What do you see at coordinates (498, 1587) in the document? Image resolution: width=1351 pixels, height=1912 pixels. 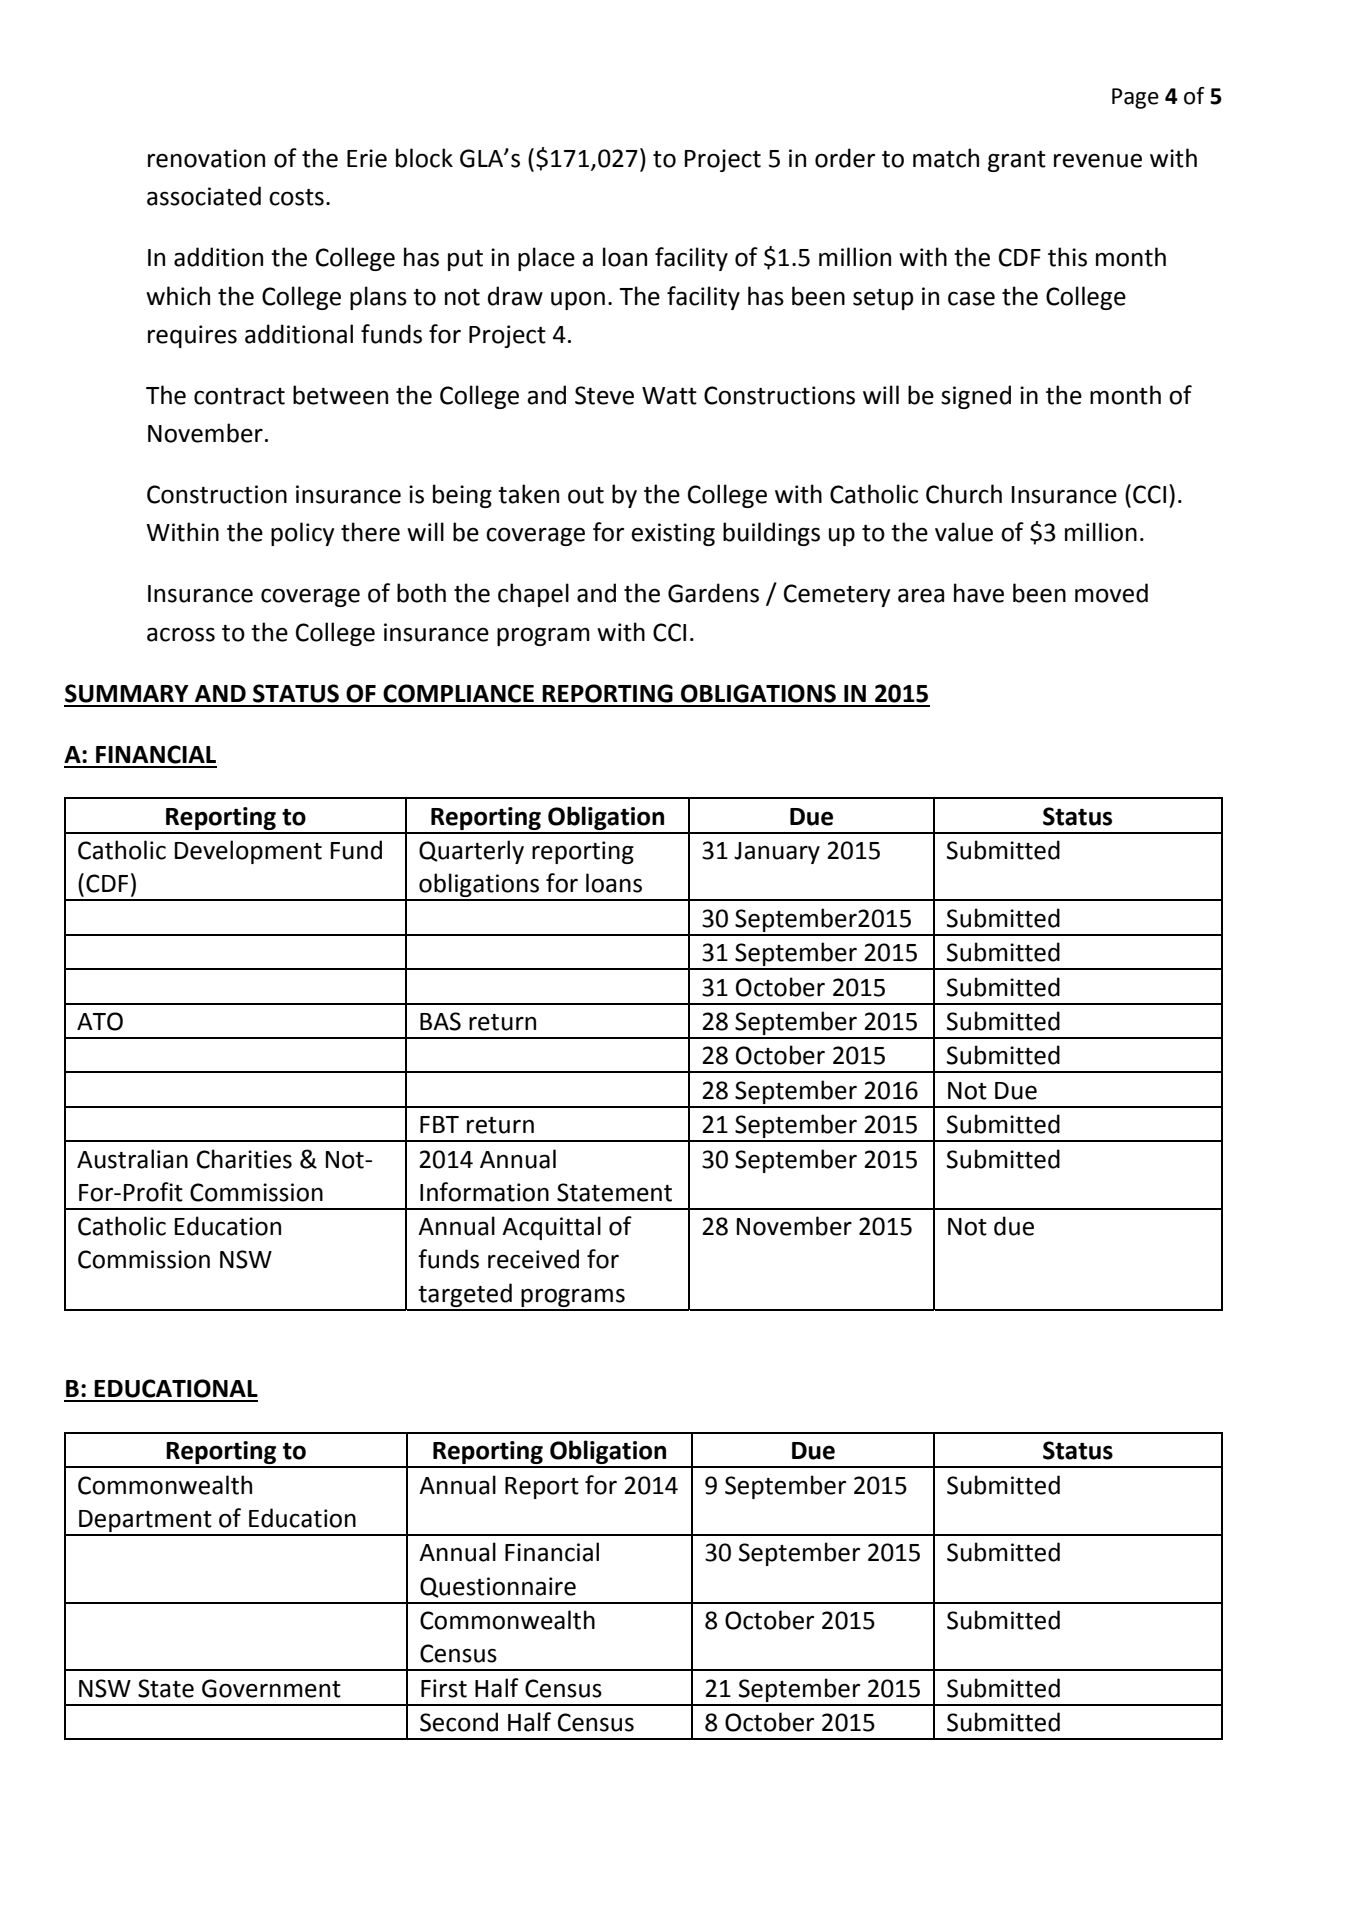 I see `Questionnaire` at bounding box center [498, 1587].
